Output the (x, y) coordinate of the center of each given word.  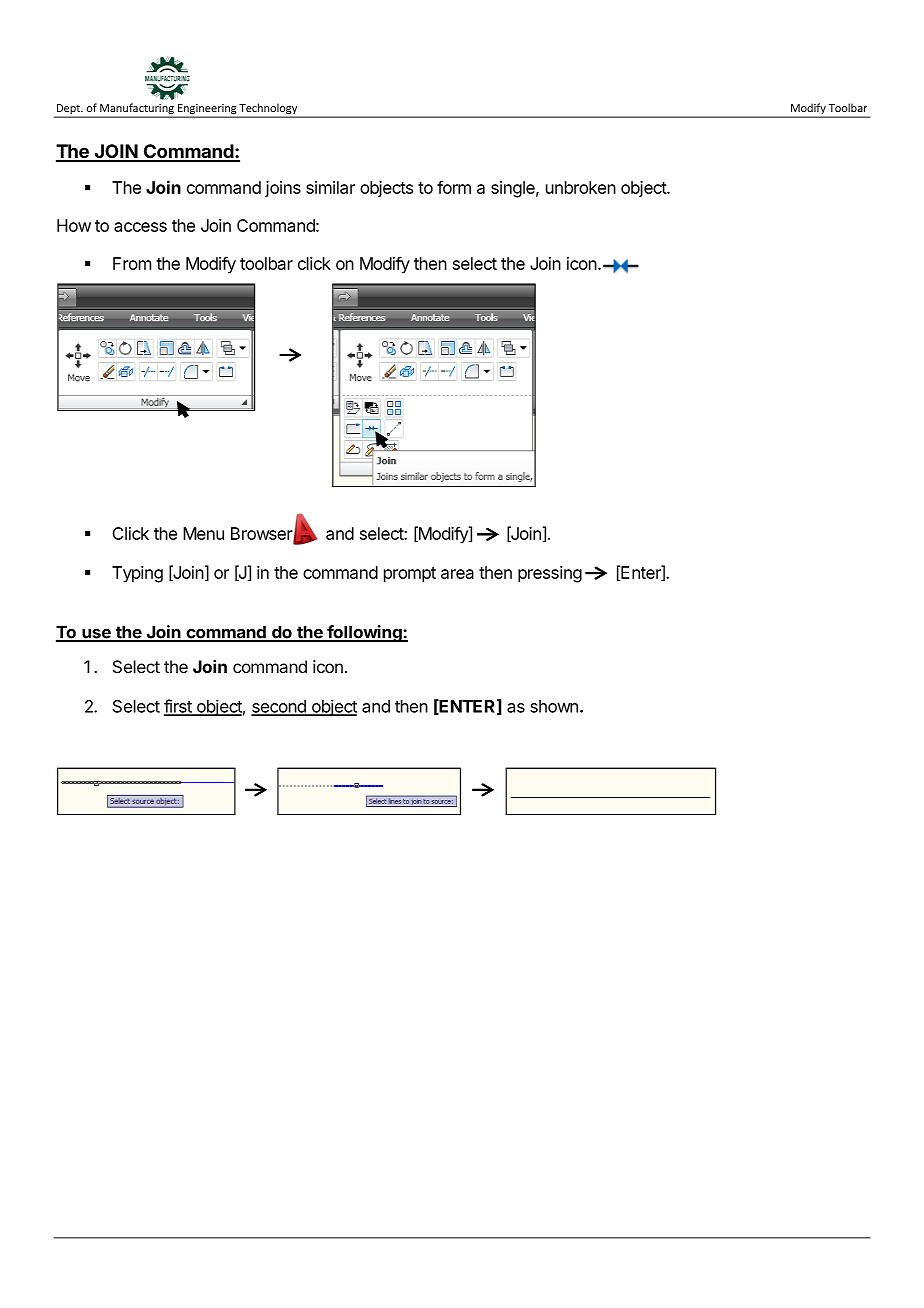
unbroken (581, 187)
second (279, 707)
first (179, 707)
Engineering (207, 110)
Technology (268, 110)
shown (554, 706)
